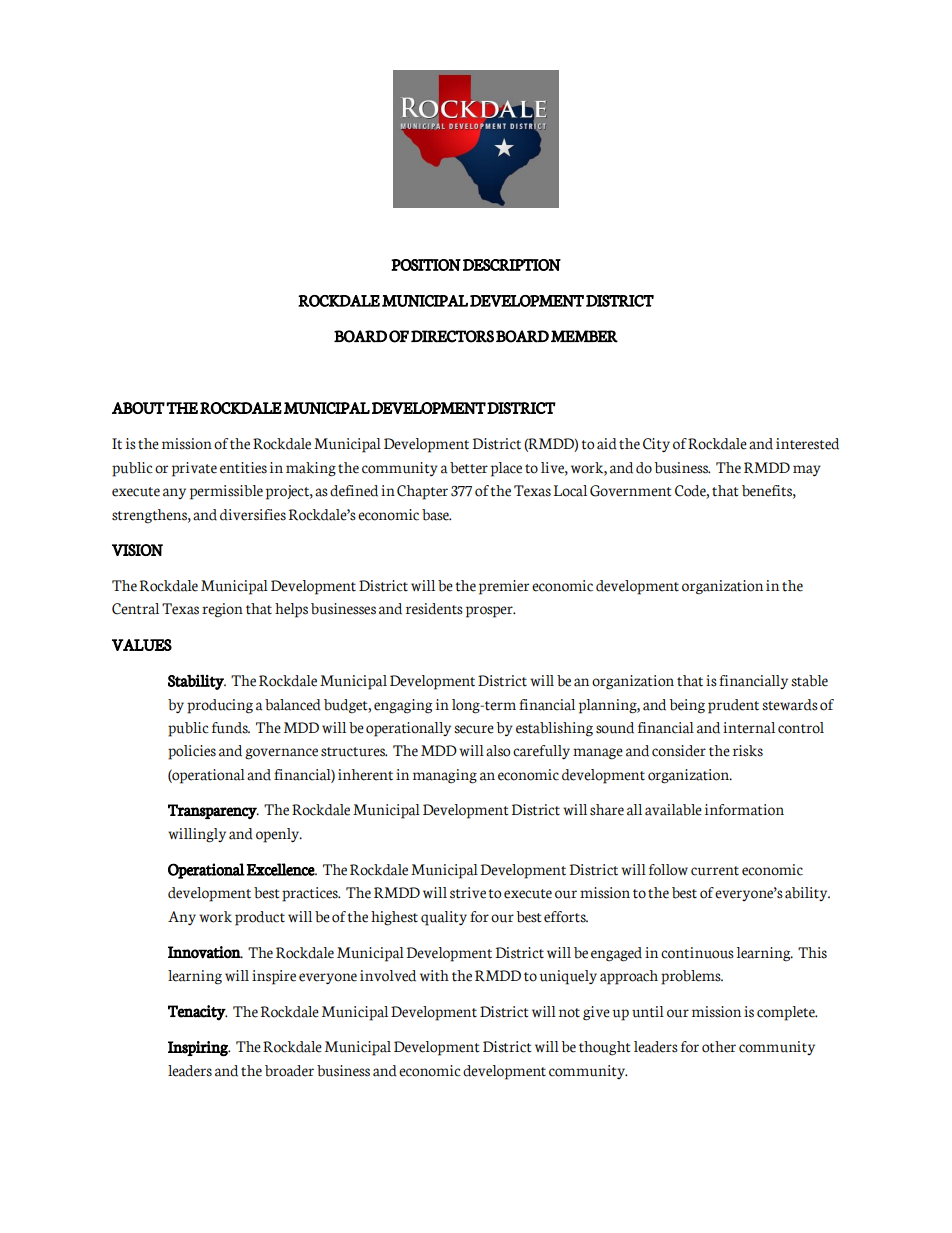  I want to click on premier, so click(504, 587).
